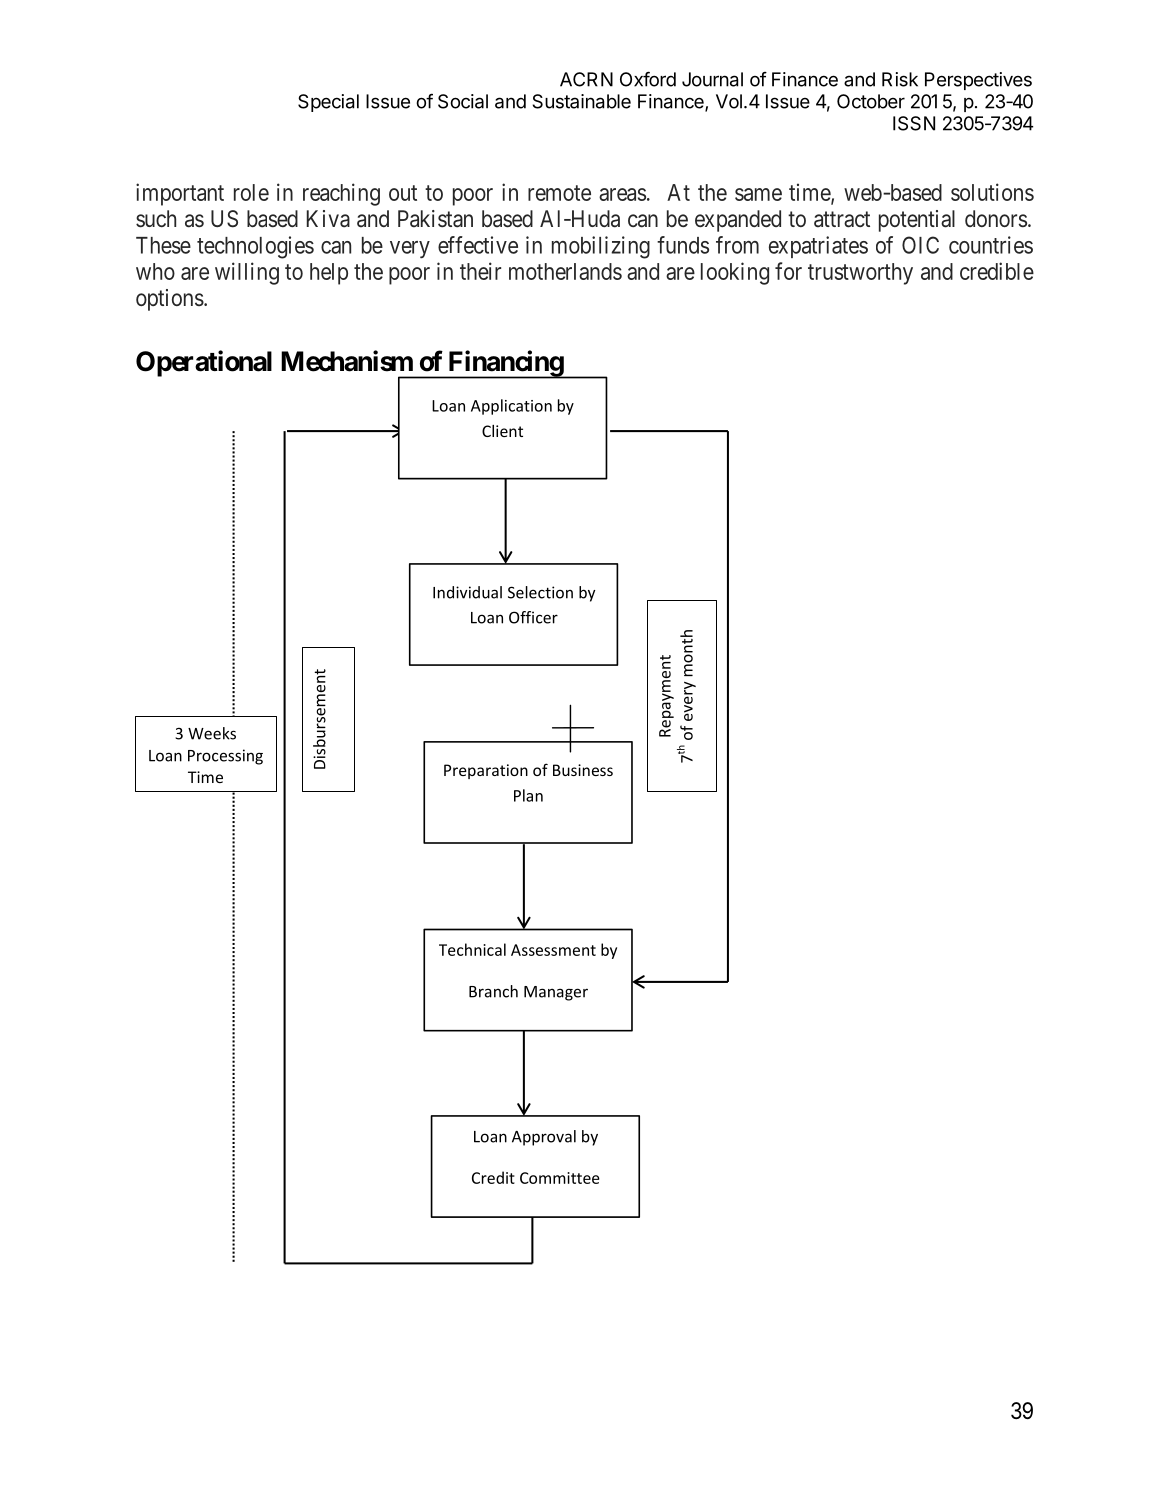 The width and height of the screenshot is (1168, 1512). I want to click on trustworthy, so click(860, 274).
